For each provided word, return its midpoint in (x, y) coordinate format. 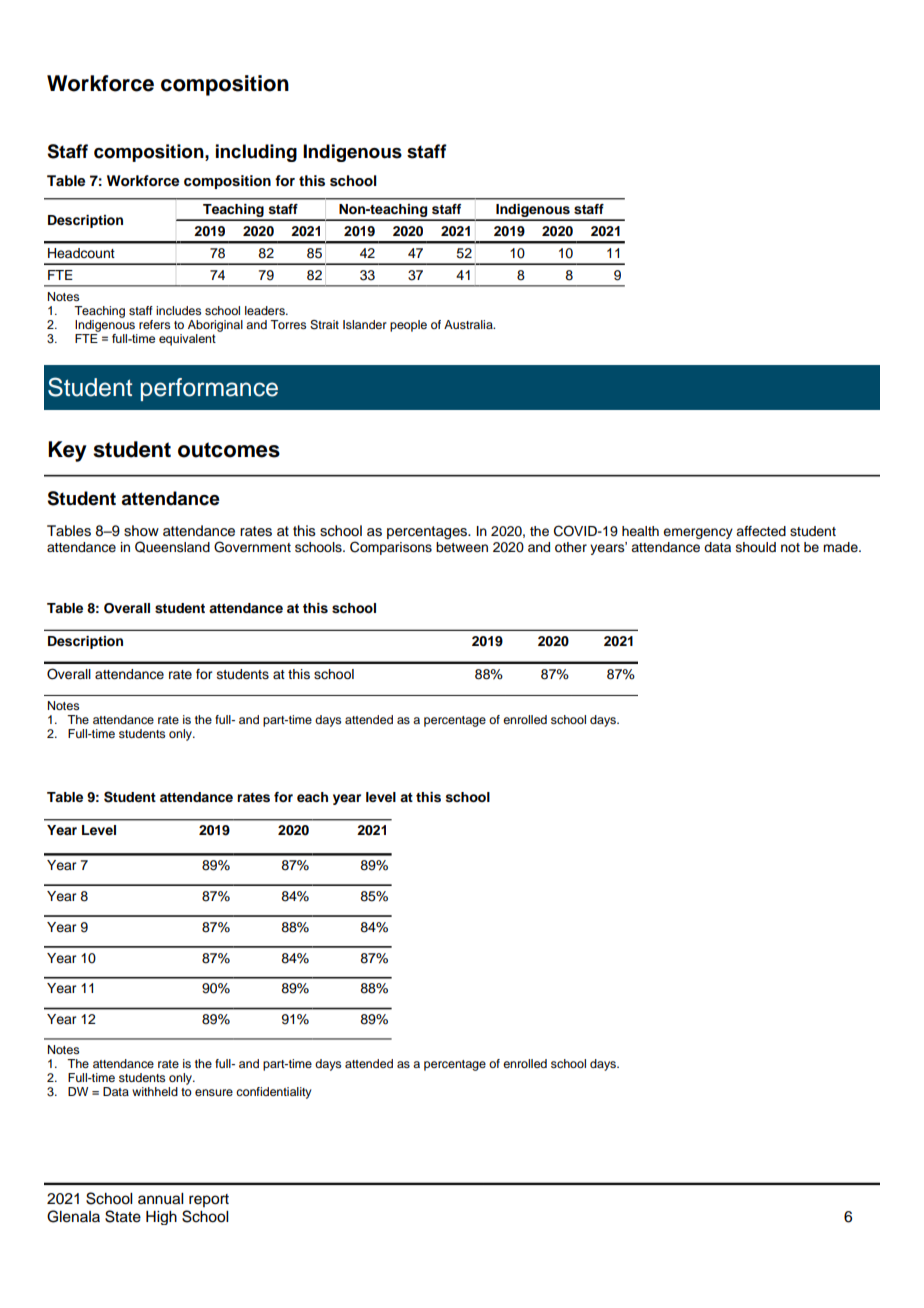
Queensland (172, 547)
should (756, 547)
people (408, 326)
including (256, 153)
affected (761, 531)
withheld (155, 1091)
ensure (214, 1092)
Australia (469, 324)
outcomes (229, 450)
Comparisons (391, 548)
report (209, 1200)
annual (160, 1199)
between (462, 546)
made (841, 547)
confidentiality (274, 1093)
